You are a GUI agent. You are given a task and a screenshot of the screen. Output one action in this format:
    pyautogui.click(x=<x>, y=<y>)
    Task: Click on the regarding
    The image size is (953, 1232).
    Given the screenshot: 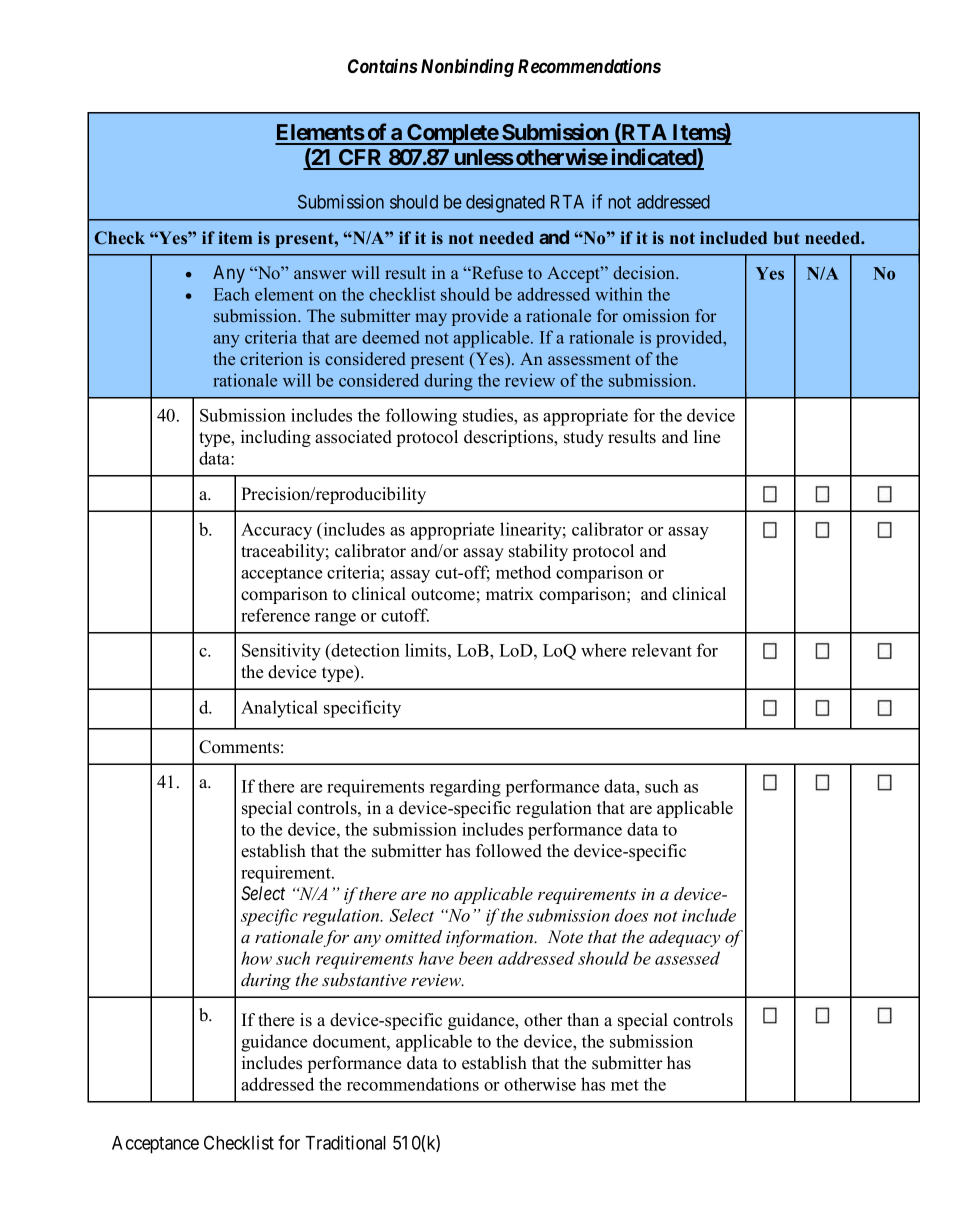 What is the action you would take?
    pyautogui.click(x=465, y=788)
